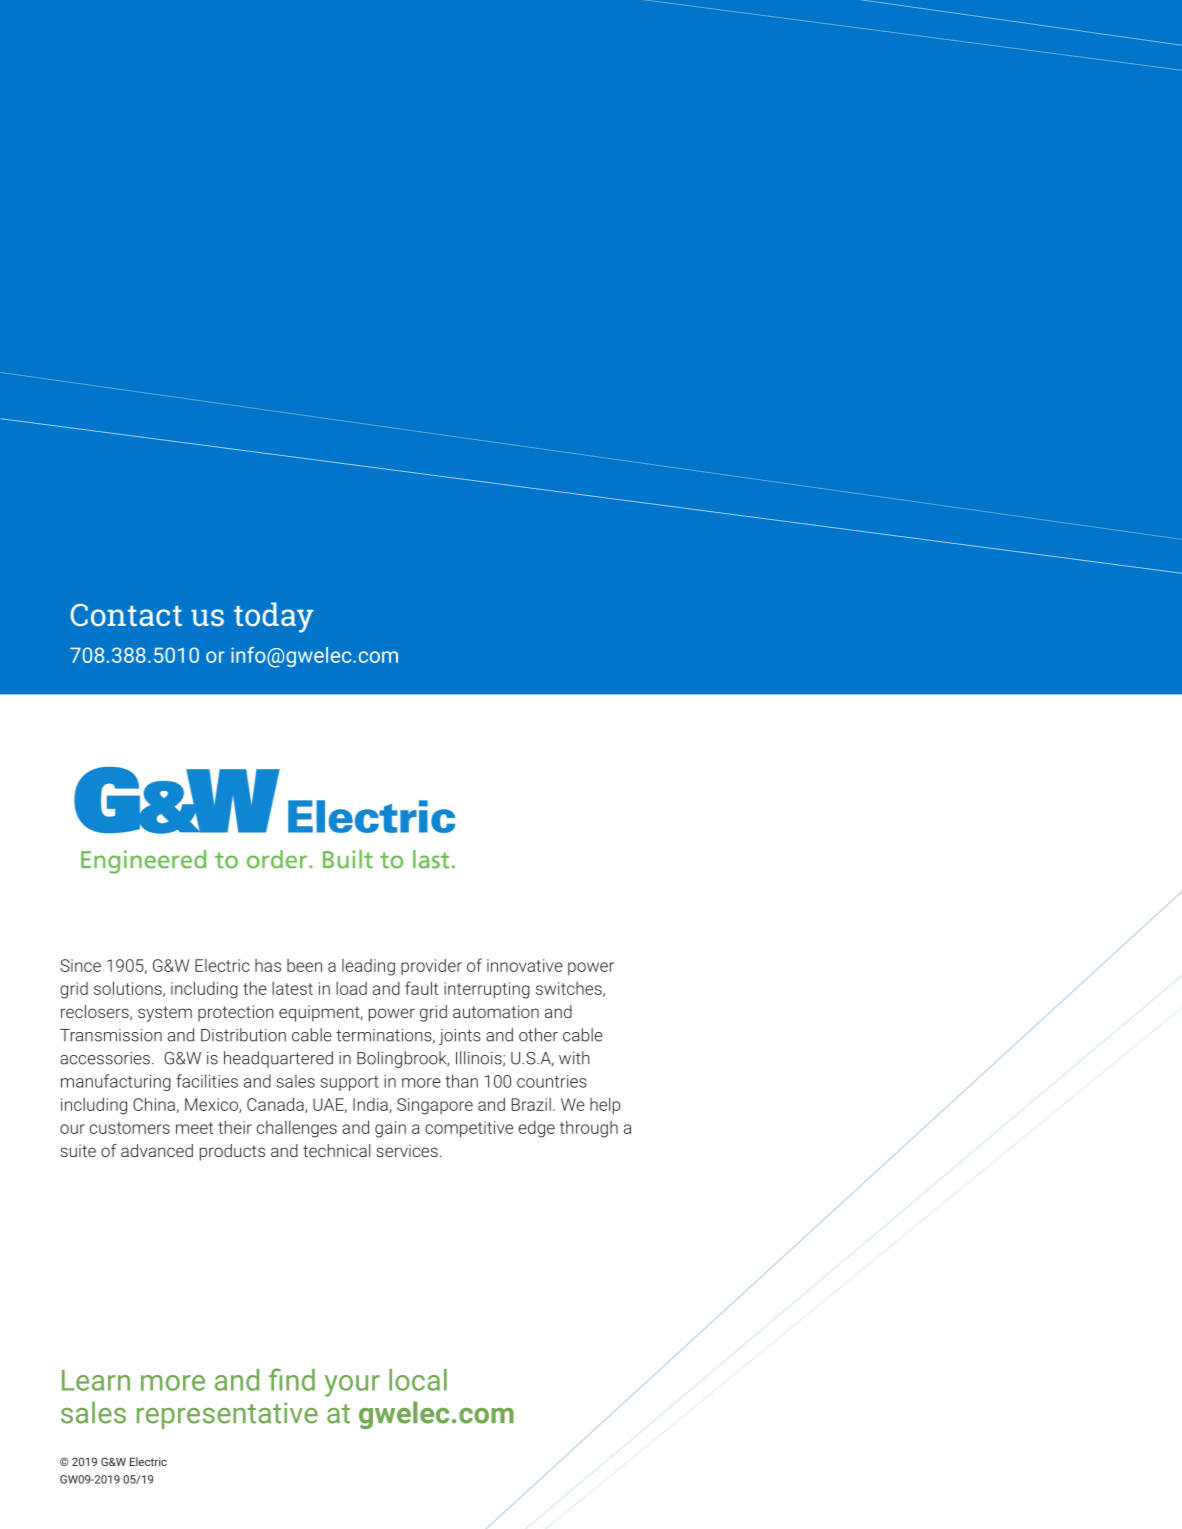  What do you see at coordinates (80, 965) in the screenshot?
I see `Since` at bounding box center [80, 965].
